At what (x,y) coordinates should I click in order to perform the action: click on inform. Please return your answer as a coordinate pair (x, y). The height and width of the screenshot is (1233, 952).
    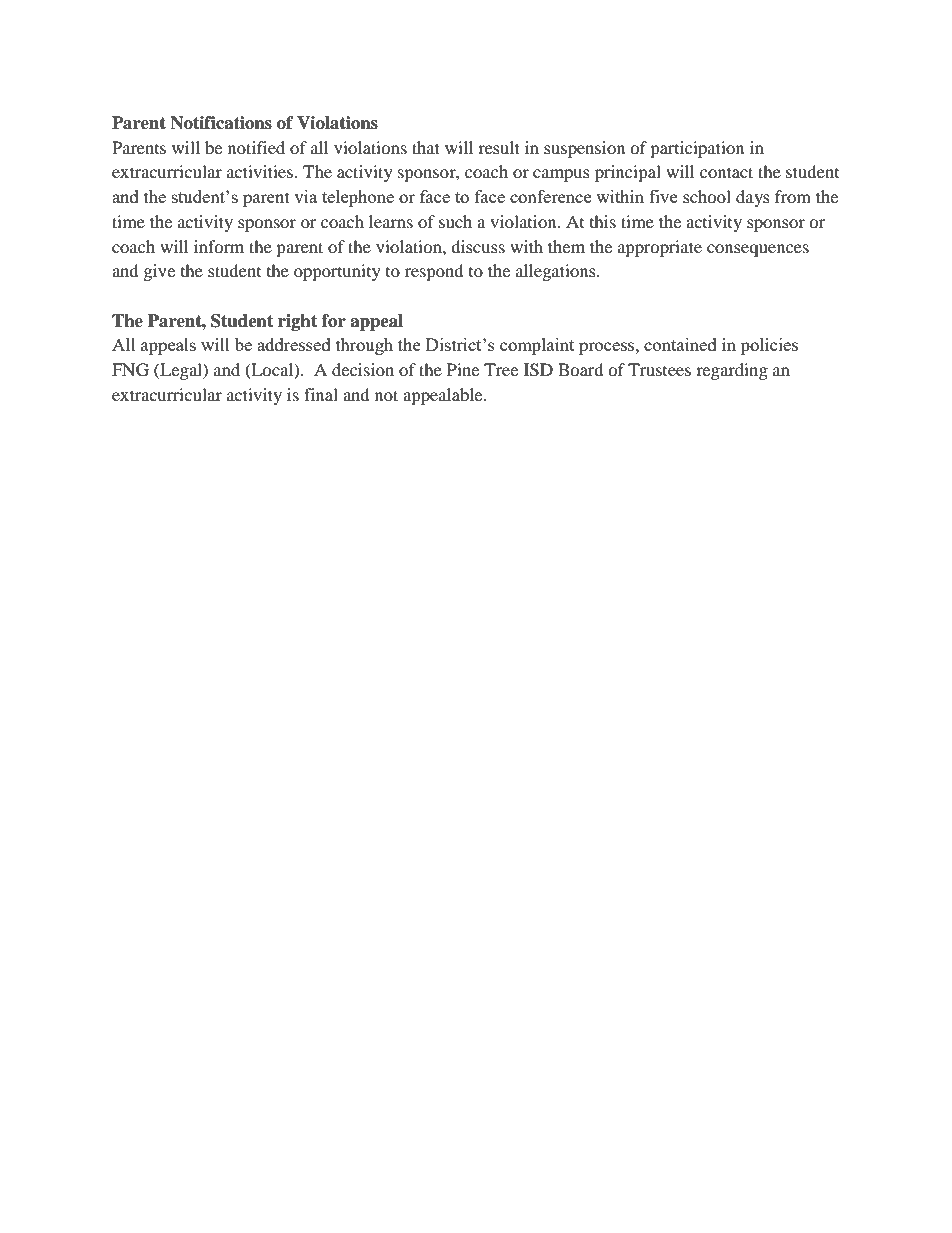
    Looking at the image, I should click on (219, 246).
